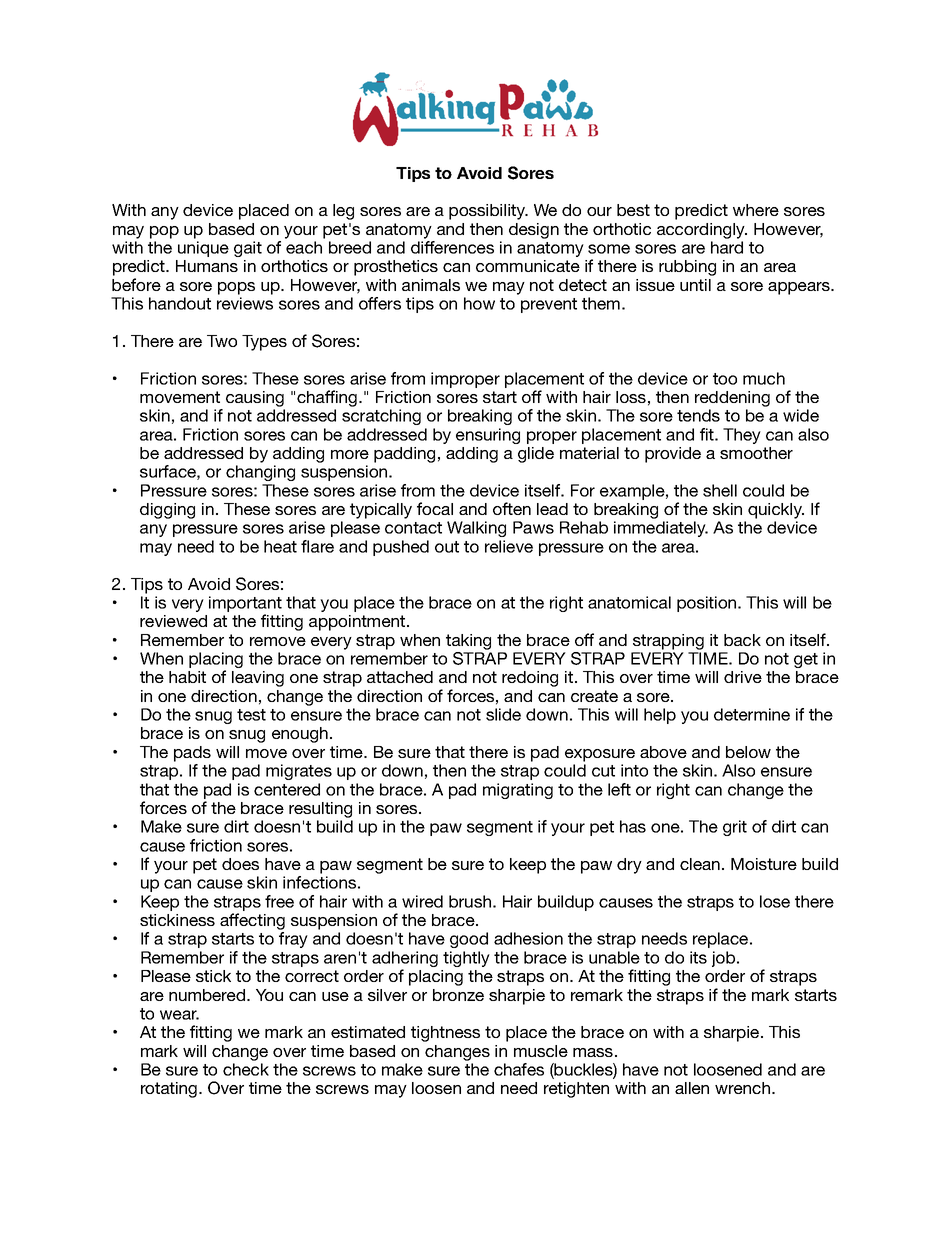  What do you see at coordinates (187, 677) in the document?
I see `habit` at bounding box center [187, 677].
